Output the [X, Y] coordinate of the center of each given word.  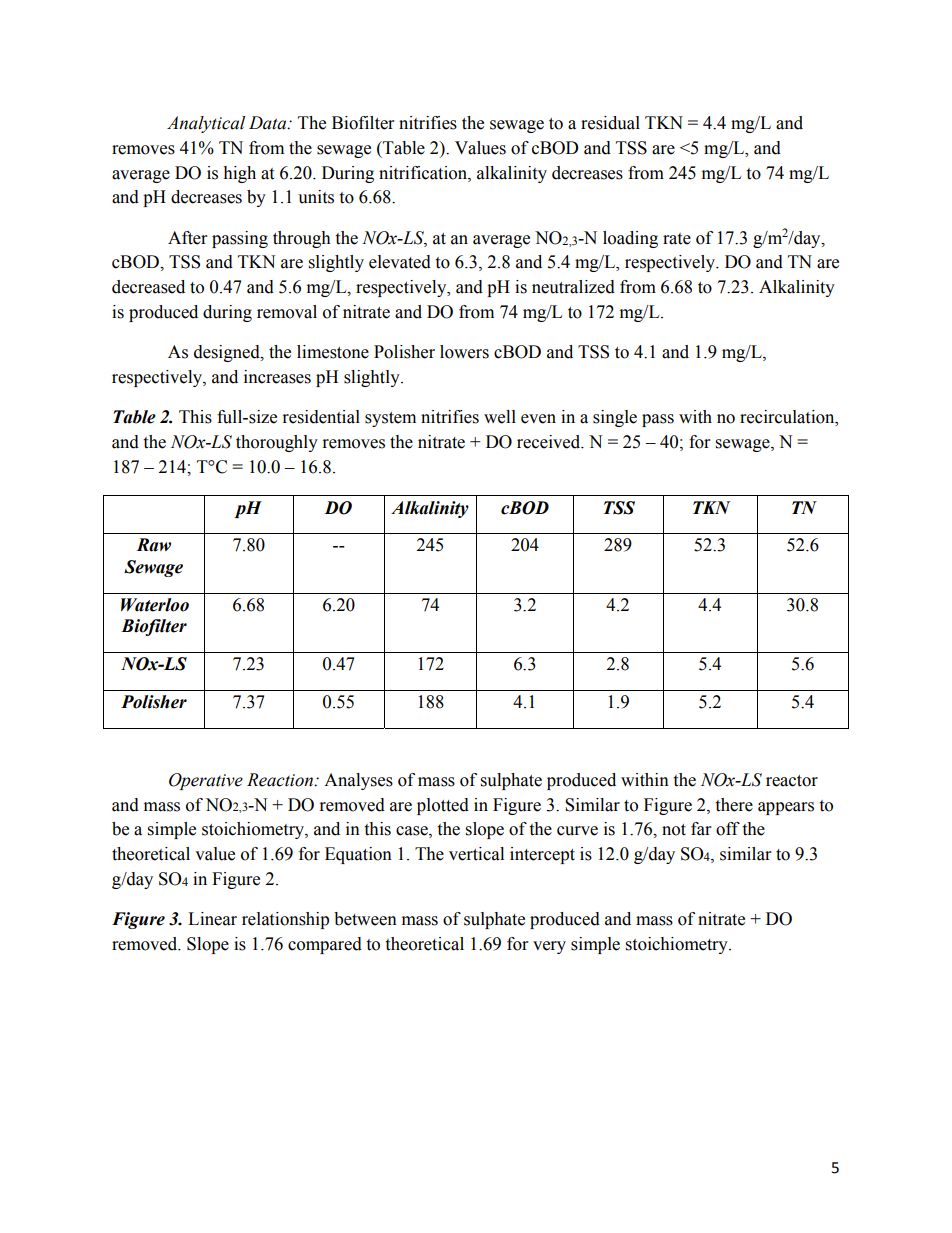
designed [228, 353]
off [728, 829]
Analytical [206, 124]
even [538, 419]
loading [630, 239]
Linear [212, 919]
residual [610, 123]
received [550, 442]
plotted [443, 806]
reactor [792, 781]
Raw [153, 545]
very [549, 947]
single [615, 418]
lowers [464, 352]
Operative [206, 781]
